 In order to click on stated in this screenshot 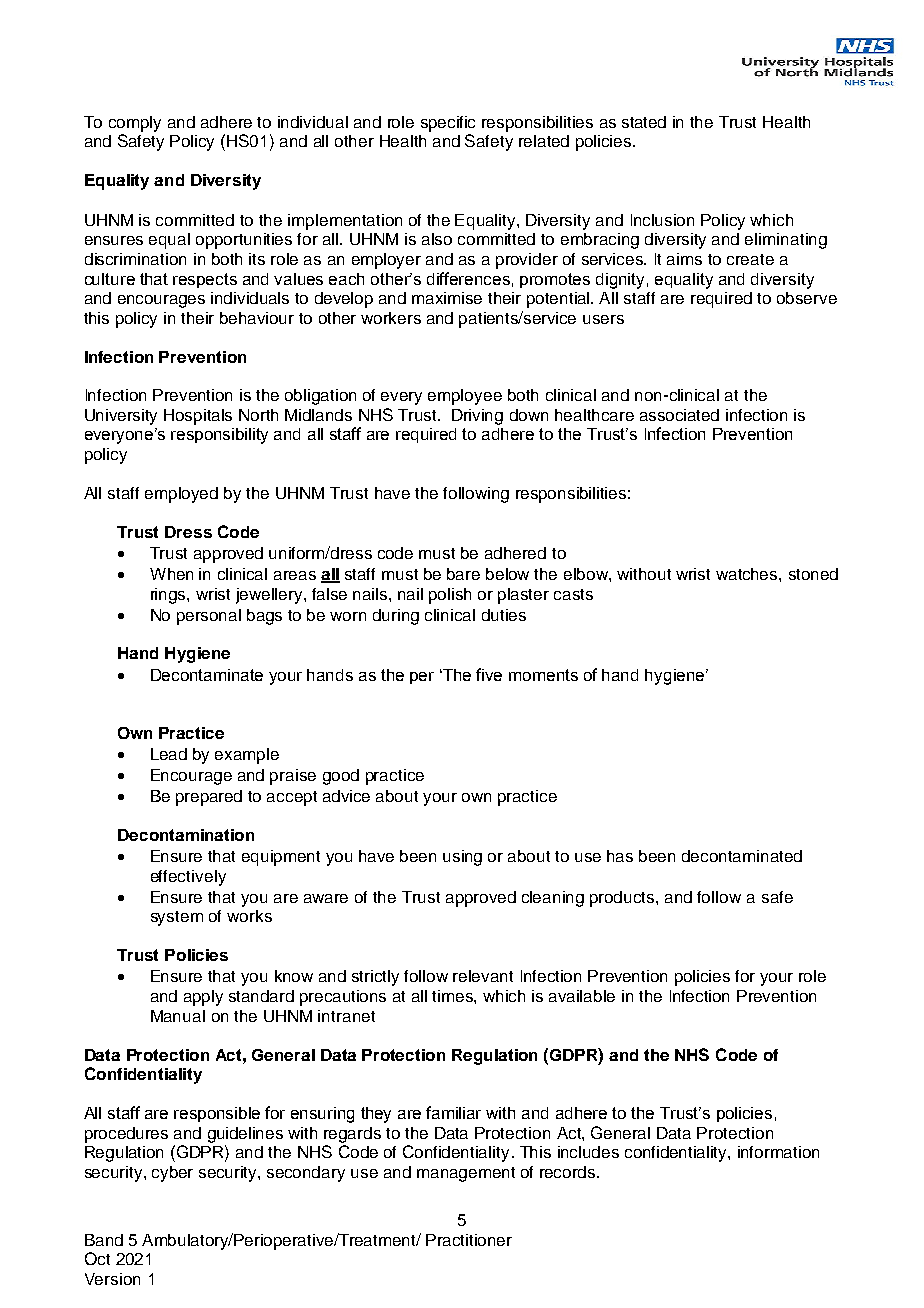, I will do `click(644, 122)`.
